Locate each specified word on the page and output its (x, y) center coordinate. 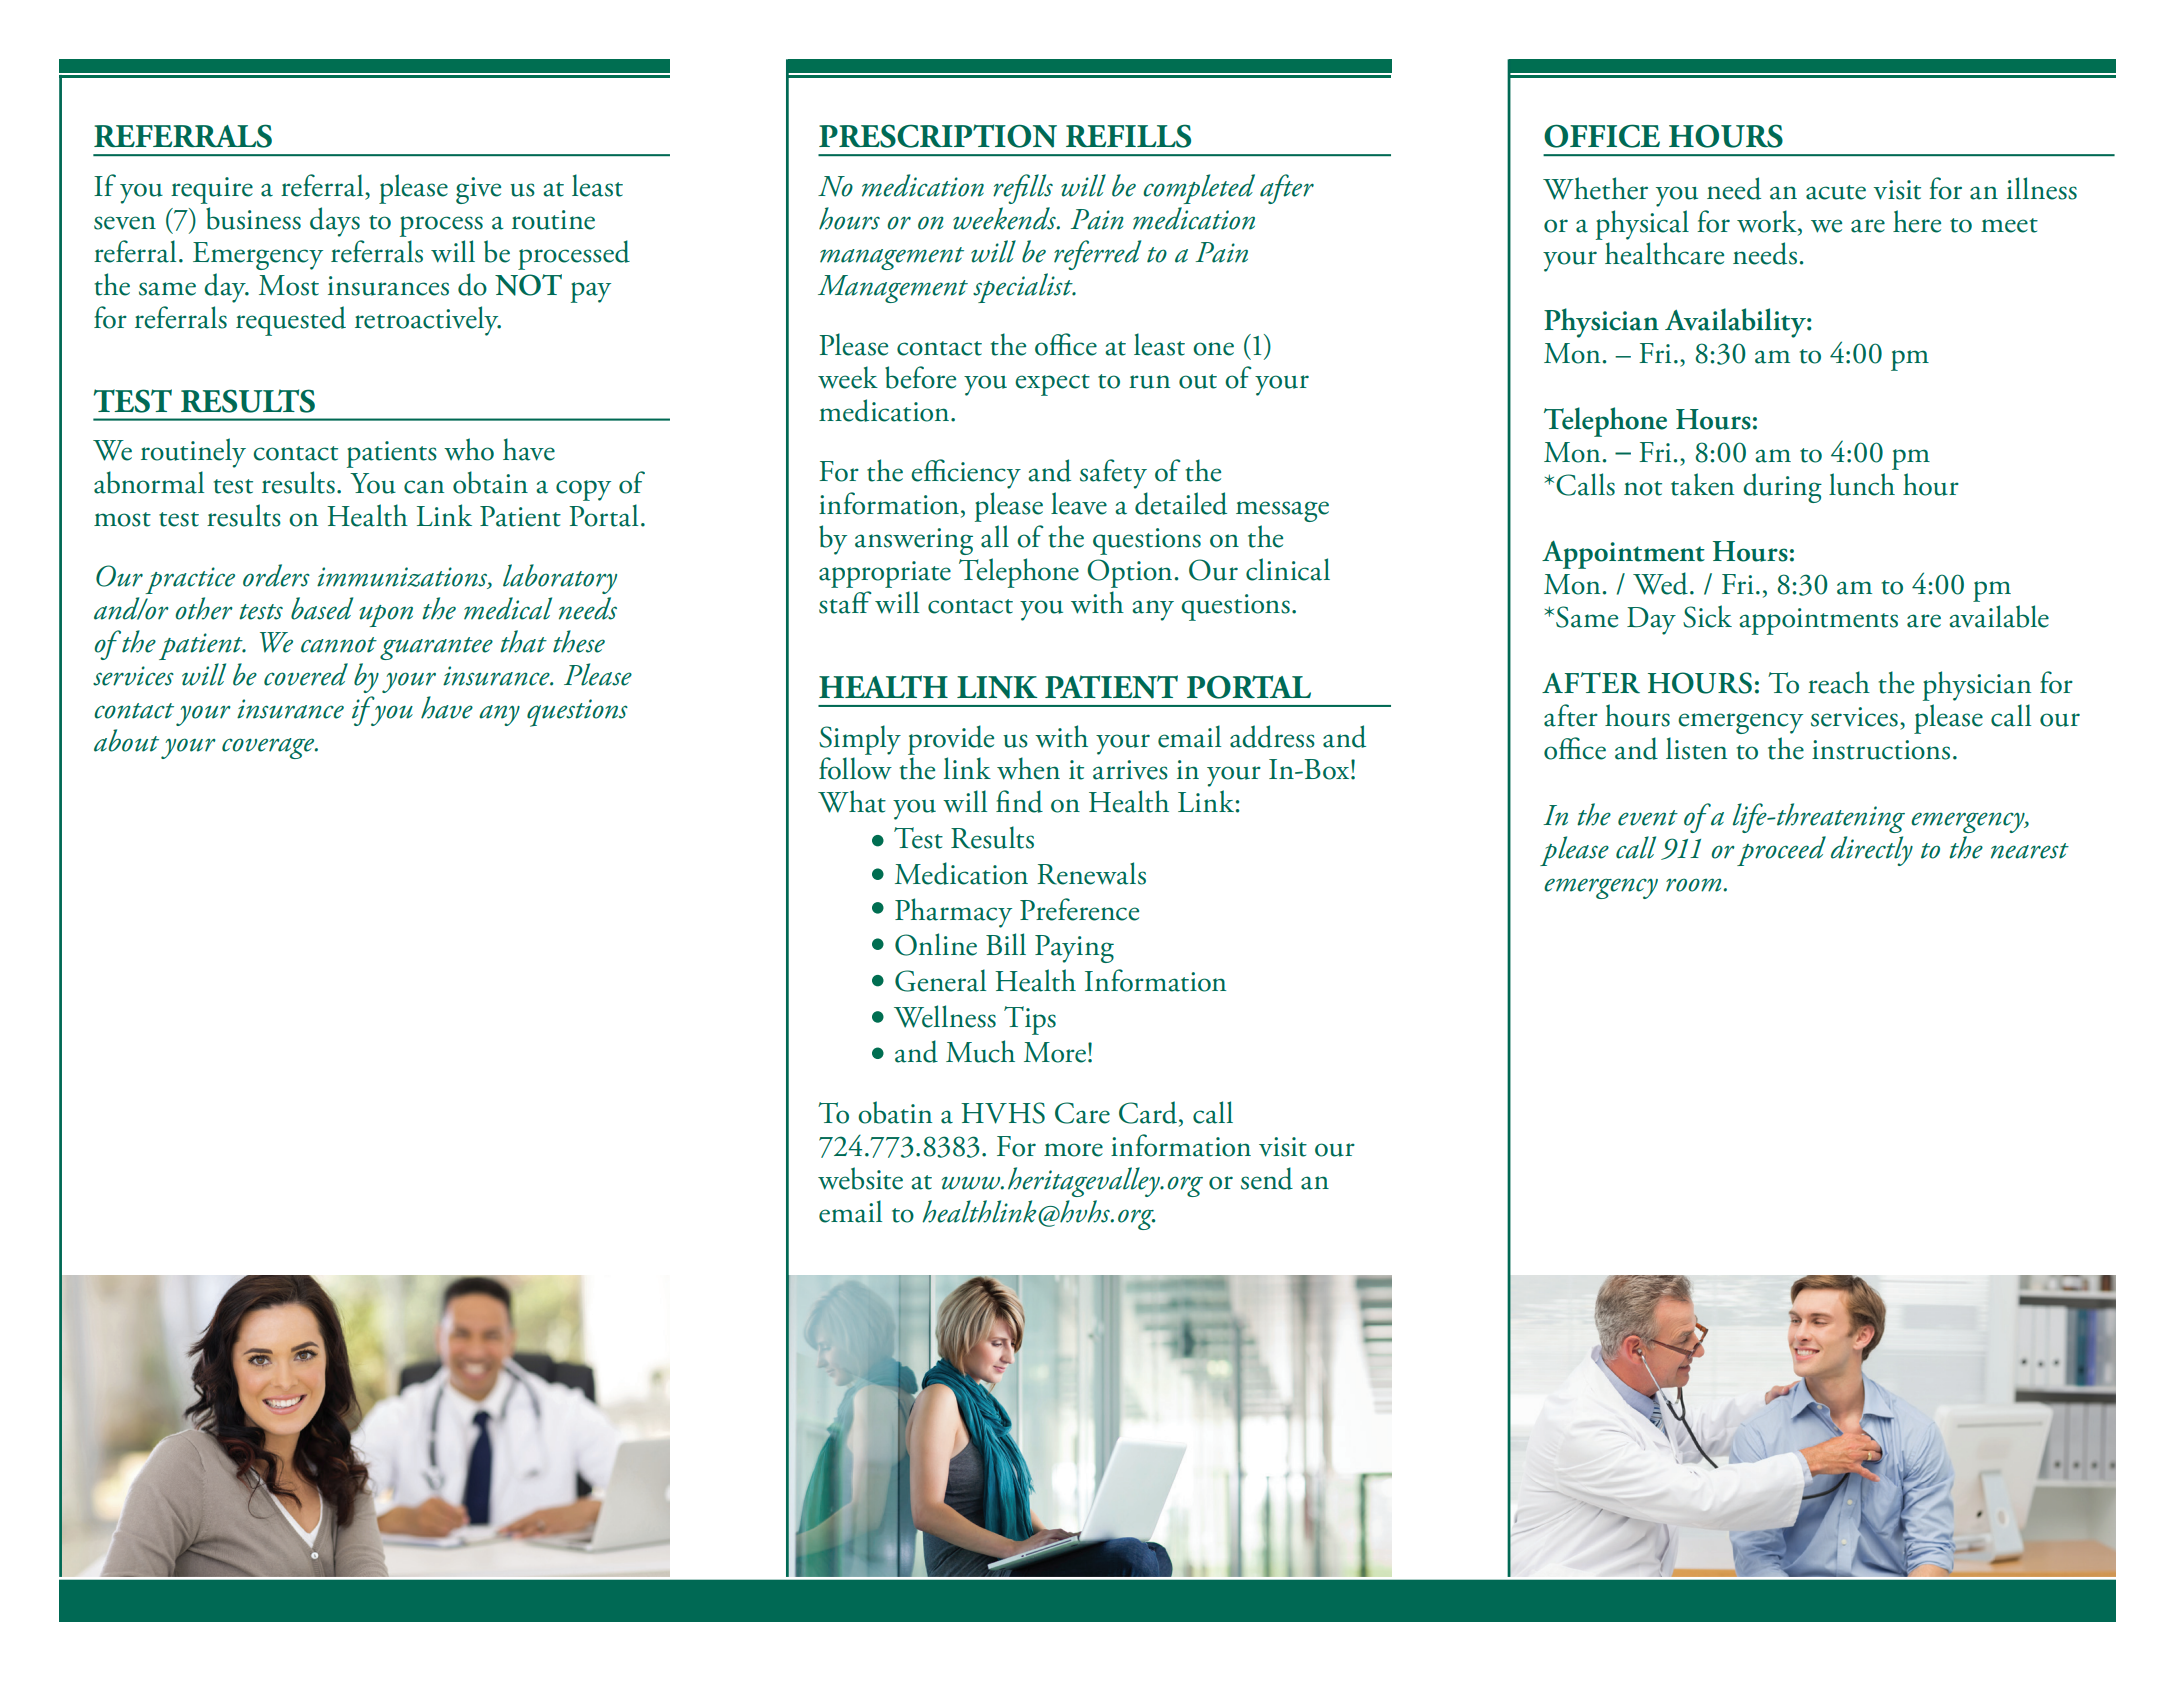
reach (1839, 682)
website (860, 1178)
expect (1052, 385)
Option (1129, 573)
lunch (1862, 484)
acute (1836, 192)
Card (1148, 1112)
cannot (339, 645)
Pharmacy (953, 913)
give (478, 190)
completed (1199, 189)
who (469, 449)
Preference (1079, 909)
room (1693, 885)
